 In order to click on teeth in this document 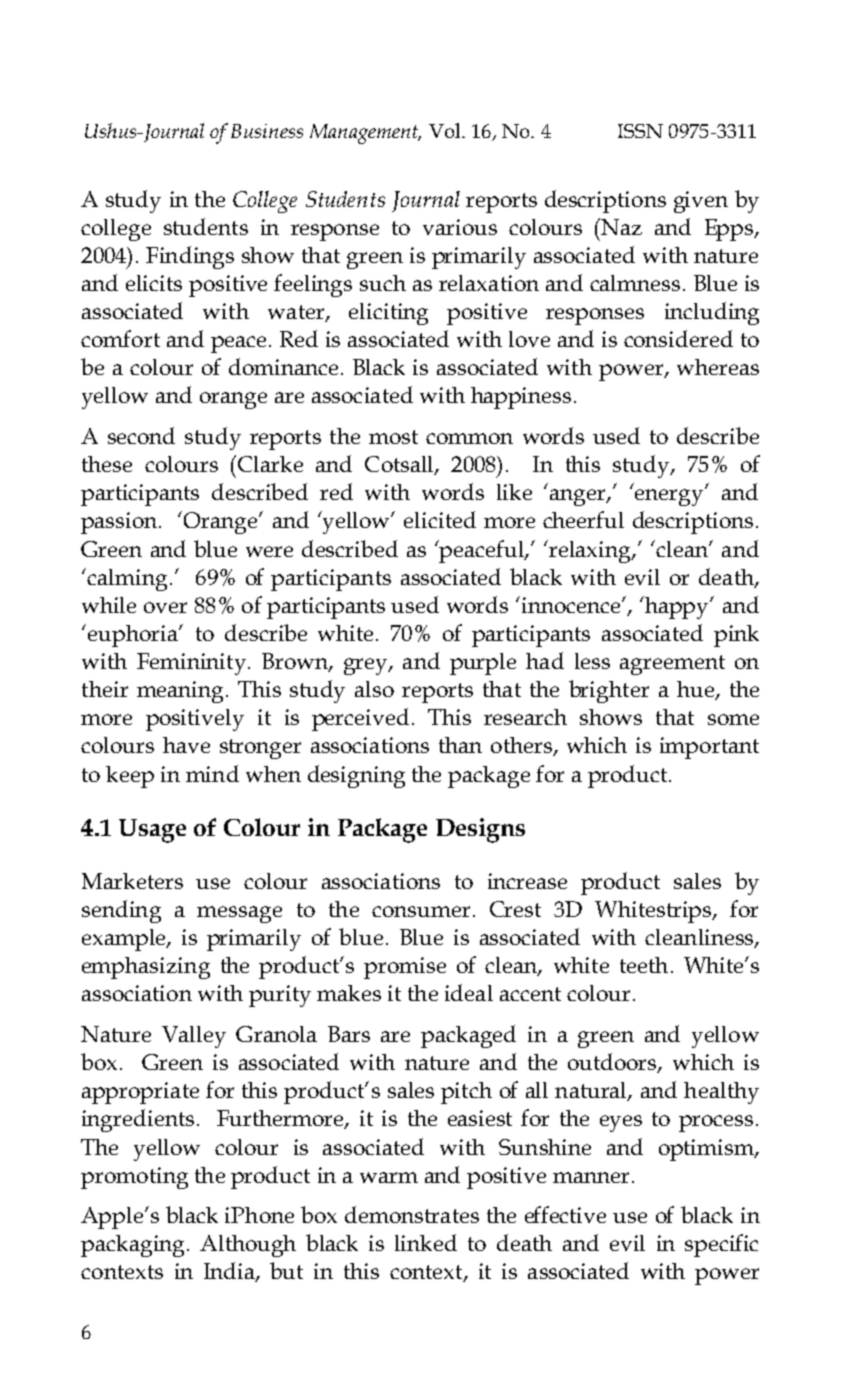, I will do `click(644, 965)`.
